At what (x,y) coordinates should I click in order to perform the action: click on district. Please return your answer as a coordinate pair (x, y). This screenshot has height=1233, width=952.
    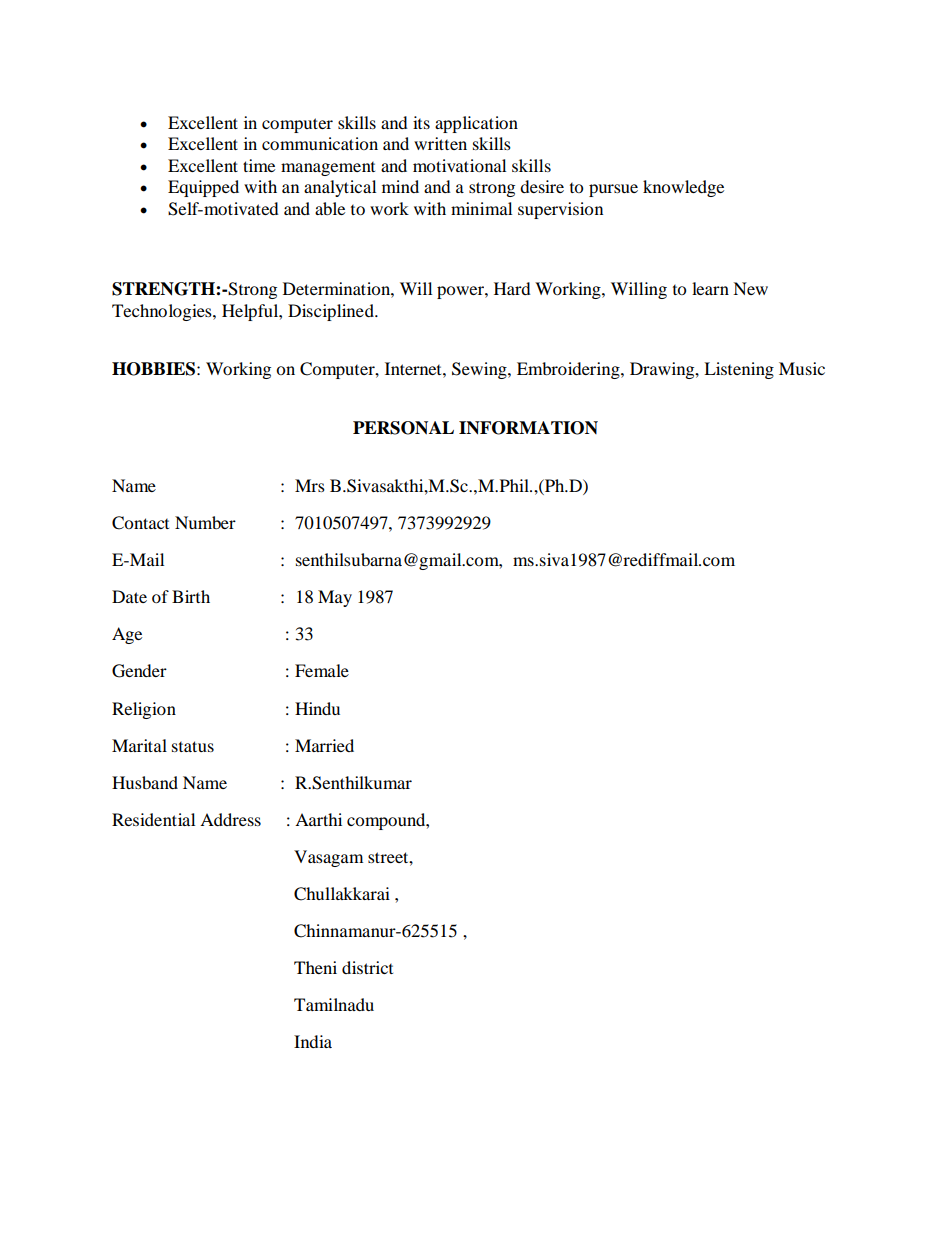
    Looking at the image, I should click on (367, 967).
